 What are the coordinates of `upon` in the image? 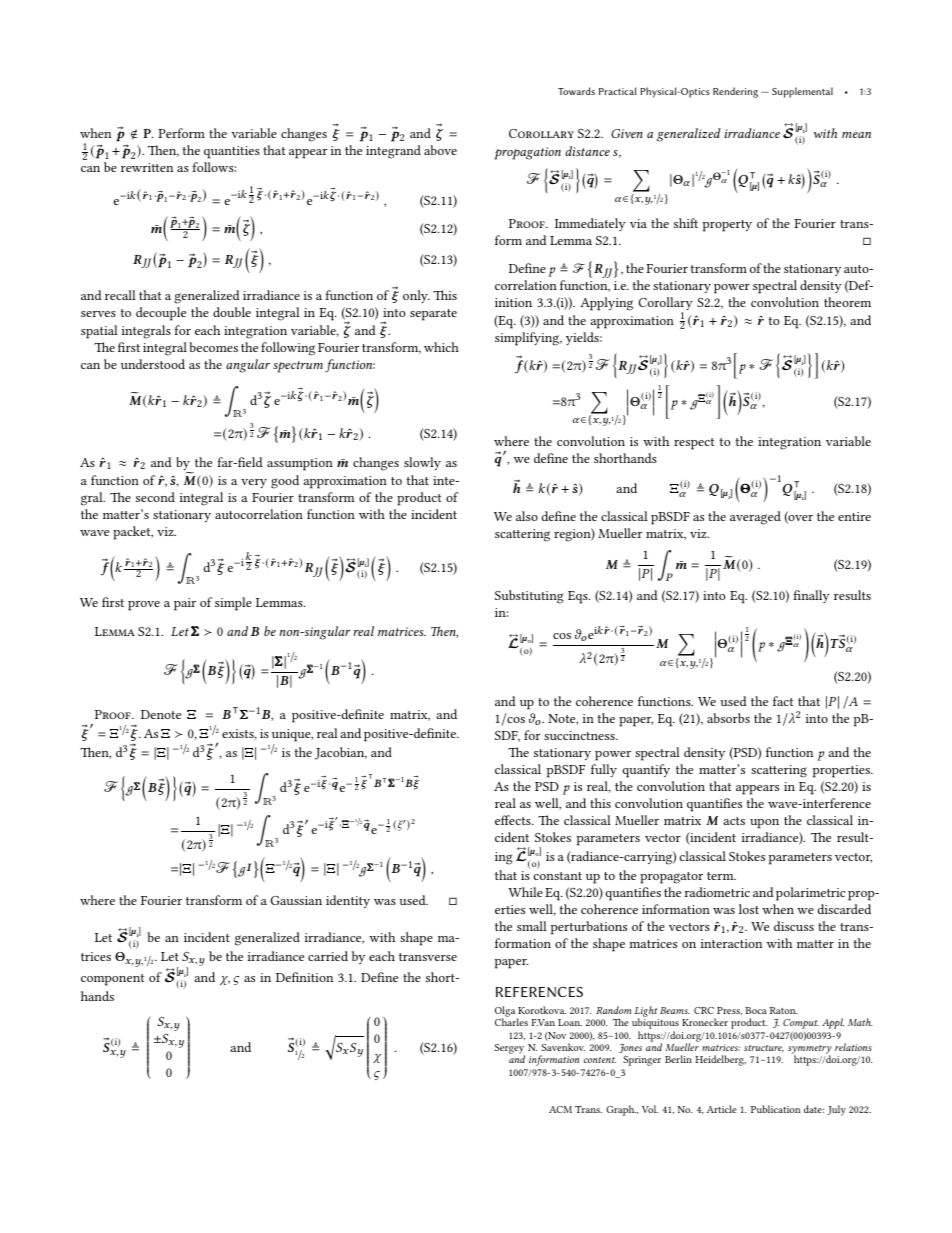 It's located at (764, 824).
